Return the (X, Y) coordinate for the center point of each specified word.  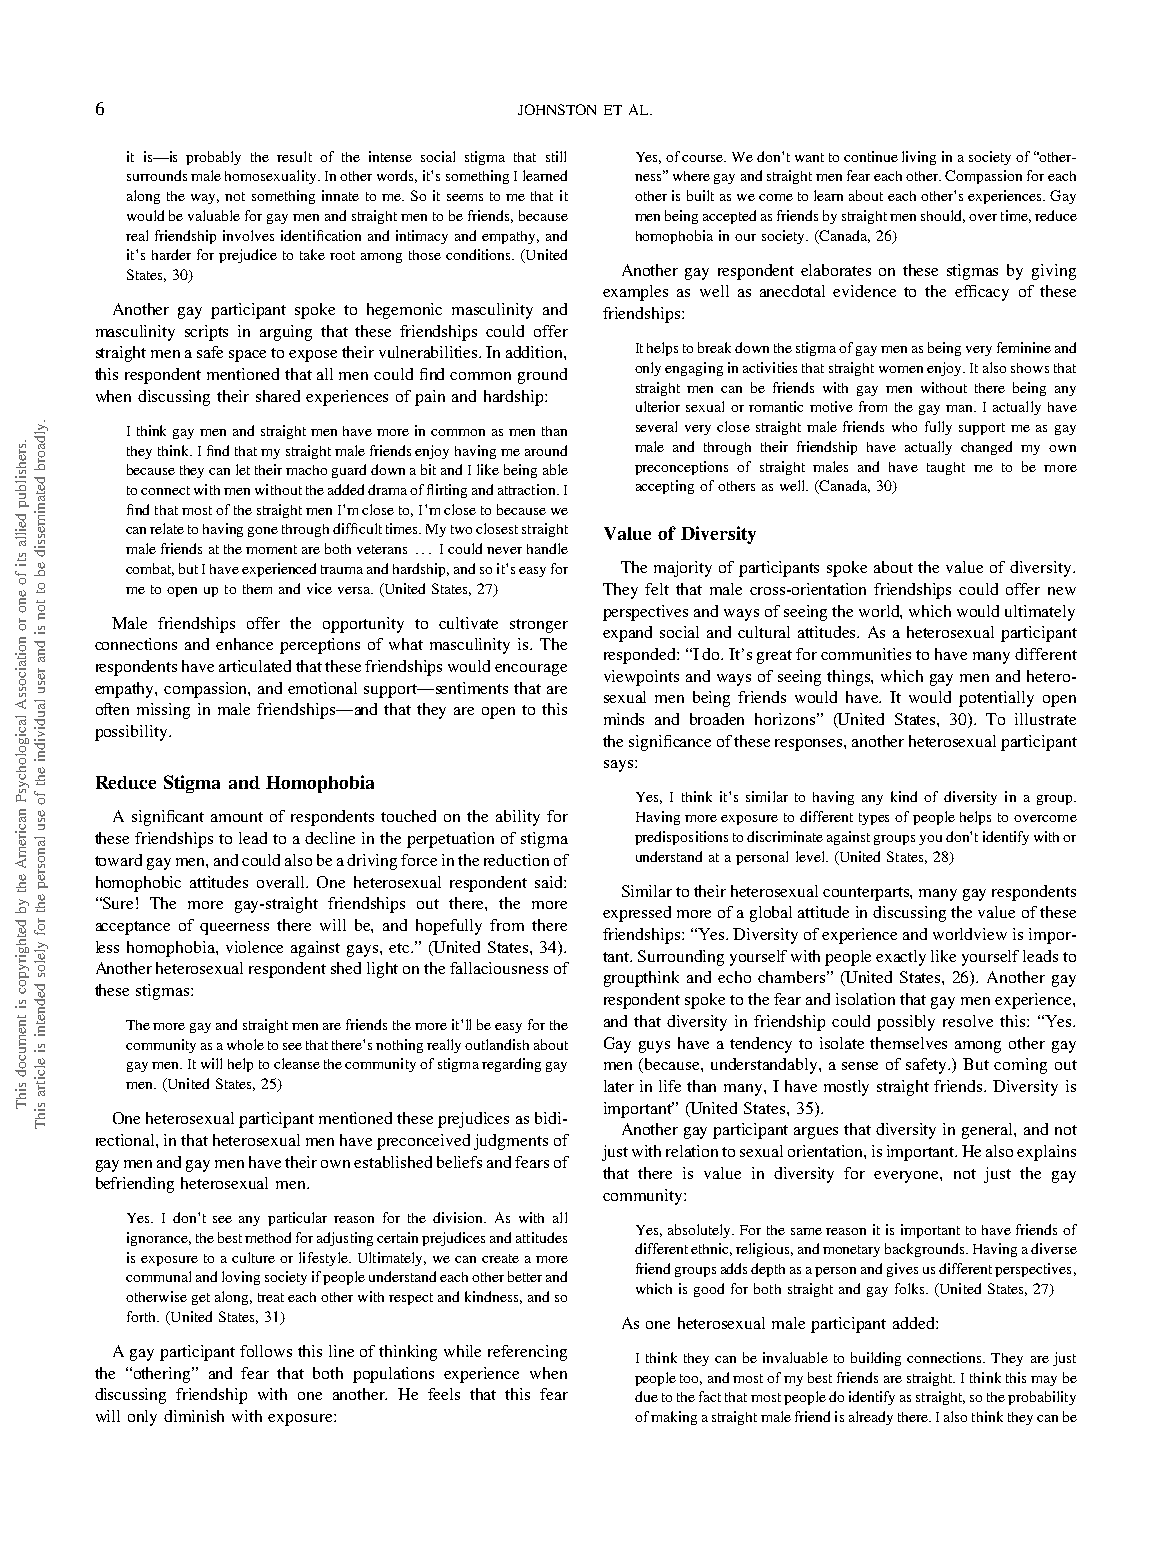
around (546, 450)
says (618, 766)
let (243, 469)
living (919, 158)
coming (1020, 1066)
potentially (996, 699)
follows (266, 1351)
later (619, 1086)
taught (946, 468)
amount (237, 817)
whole (245, 1044)
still (556, 156)
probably (213, 158)
